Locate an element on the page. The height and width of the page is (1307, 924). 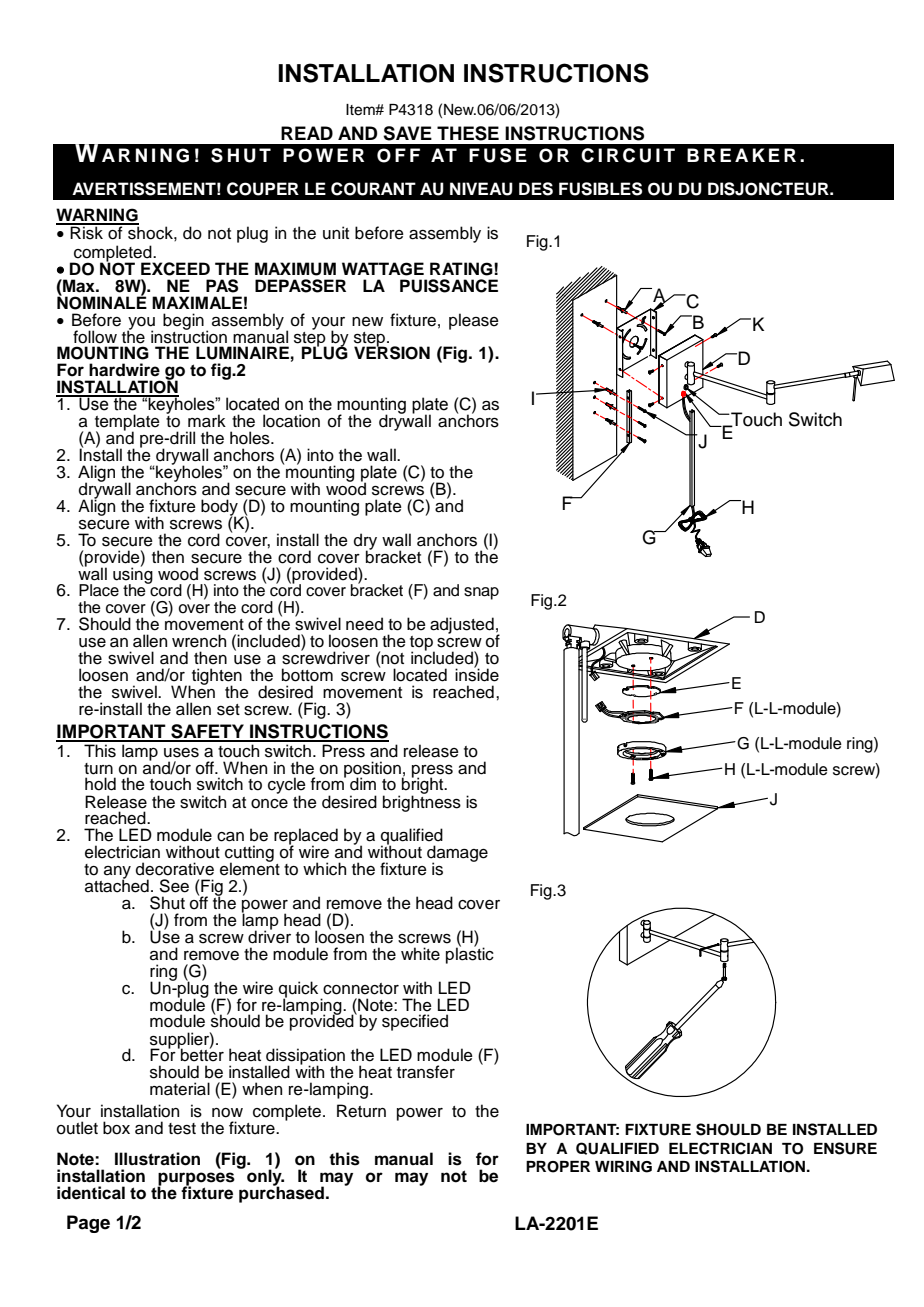
PUISSANCE is located at coordinates (449, 286).
